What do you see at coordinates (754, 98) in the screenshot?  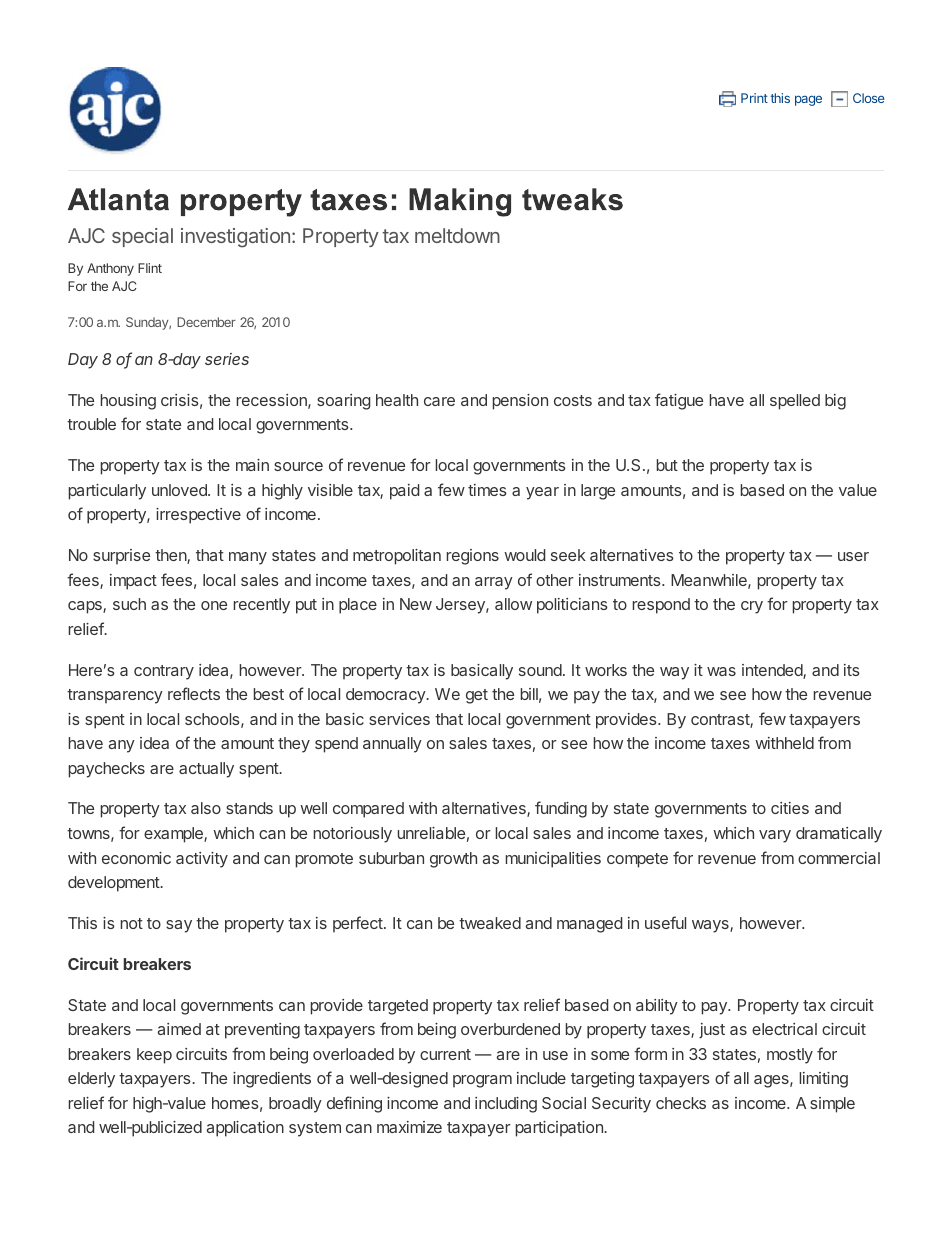 I see `Print` at bounding box center [754, 98].
